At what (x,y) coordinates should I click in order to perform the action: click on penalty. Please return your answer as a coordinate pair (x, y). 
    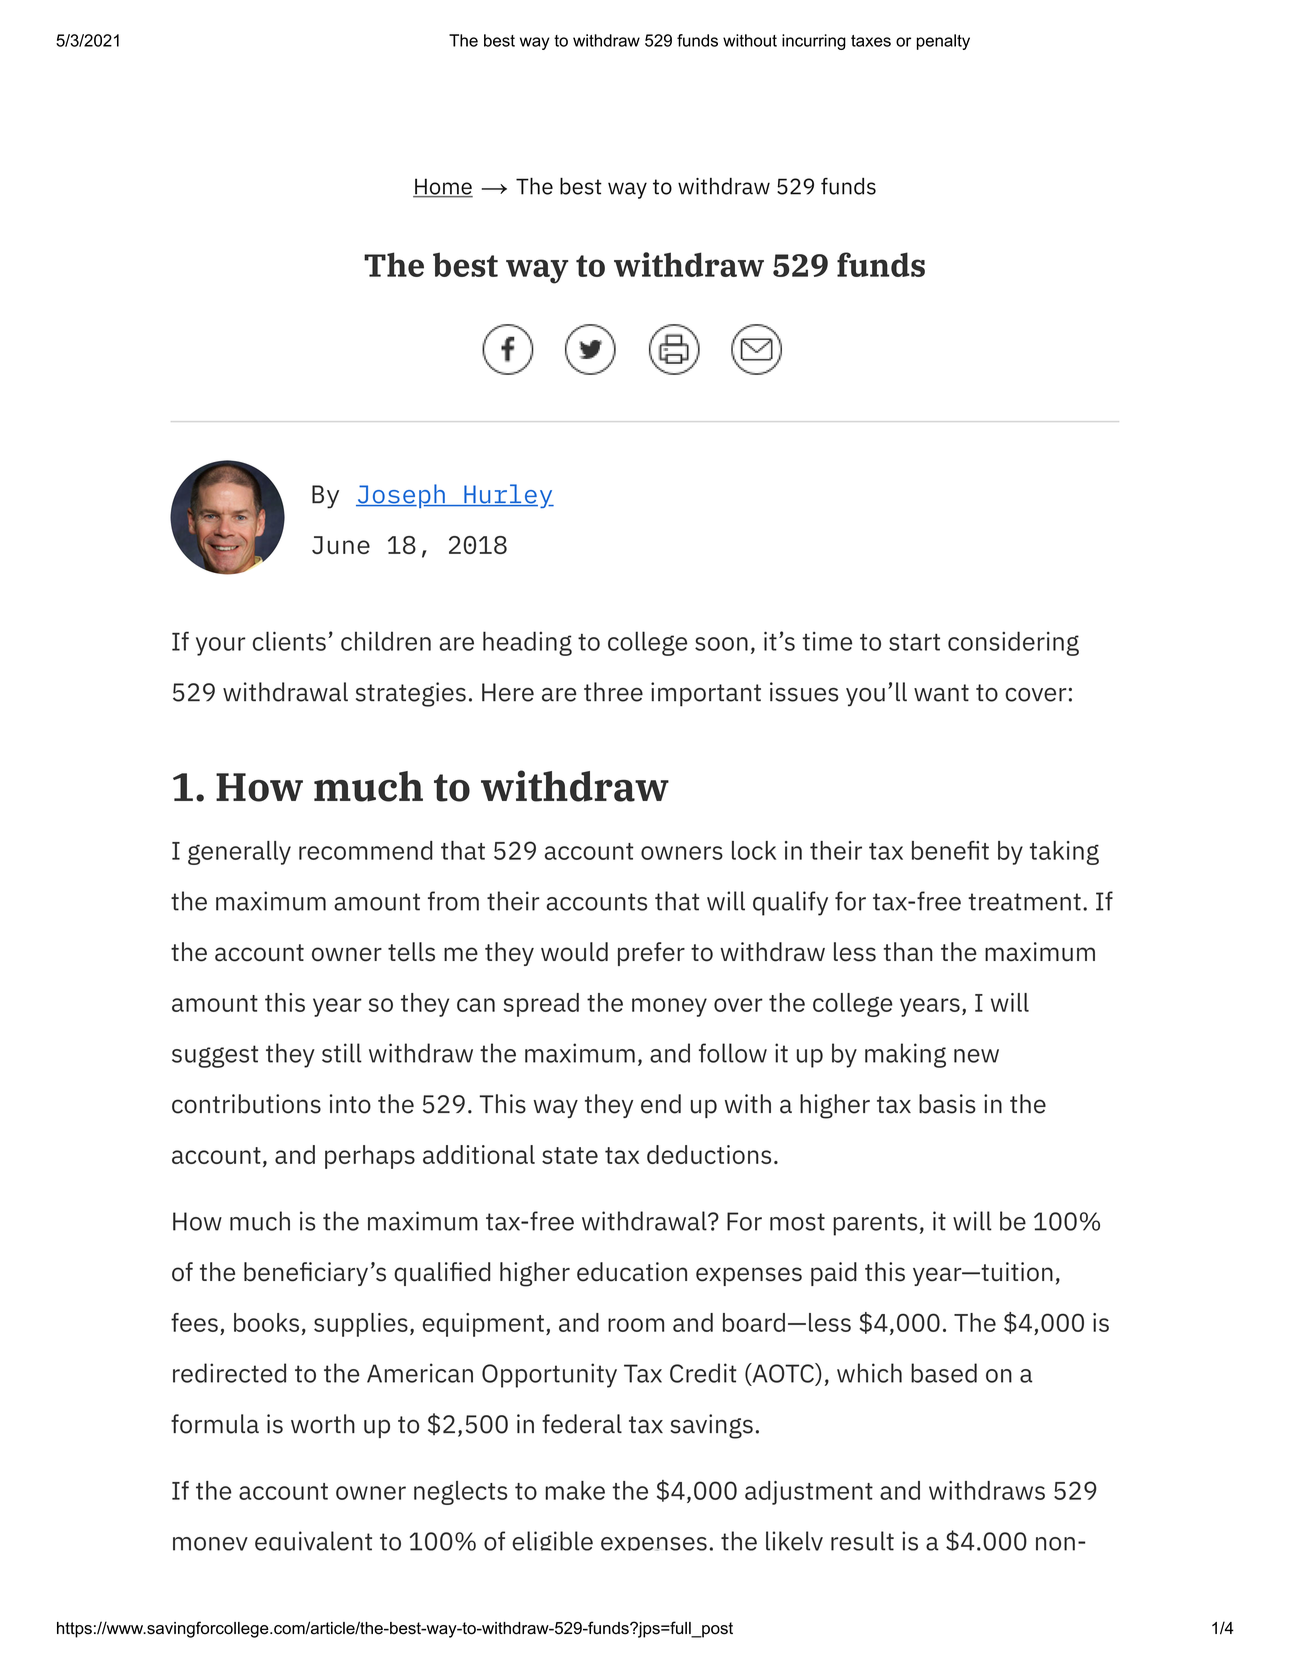
    Looking at the image, I should click on (943, 42).
